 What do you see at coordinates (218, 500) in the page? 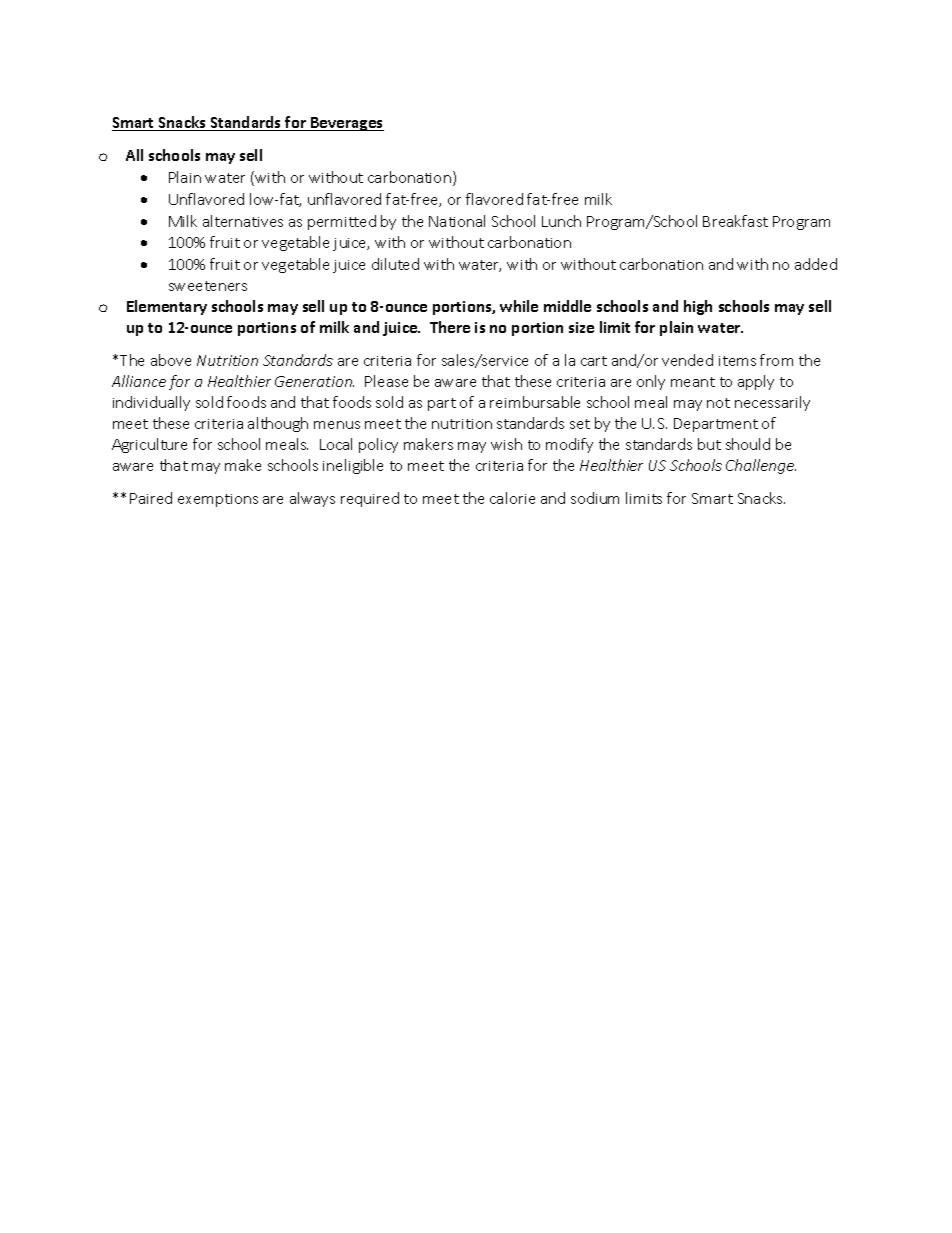
I see `exemptions` at bounding box center [218, 500].
